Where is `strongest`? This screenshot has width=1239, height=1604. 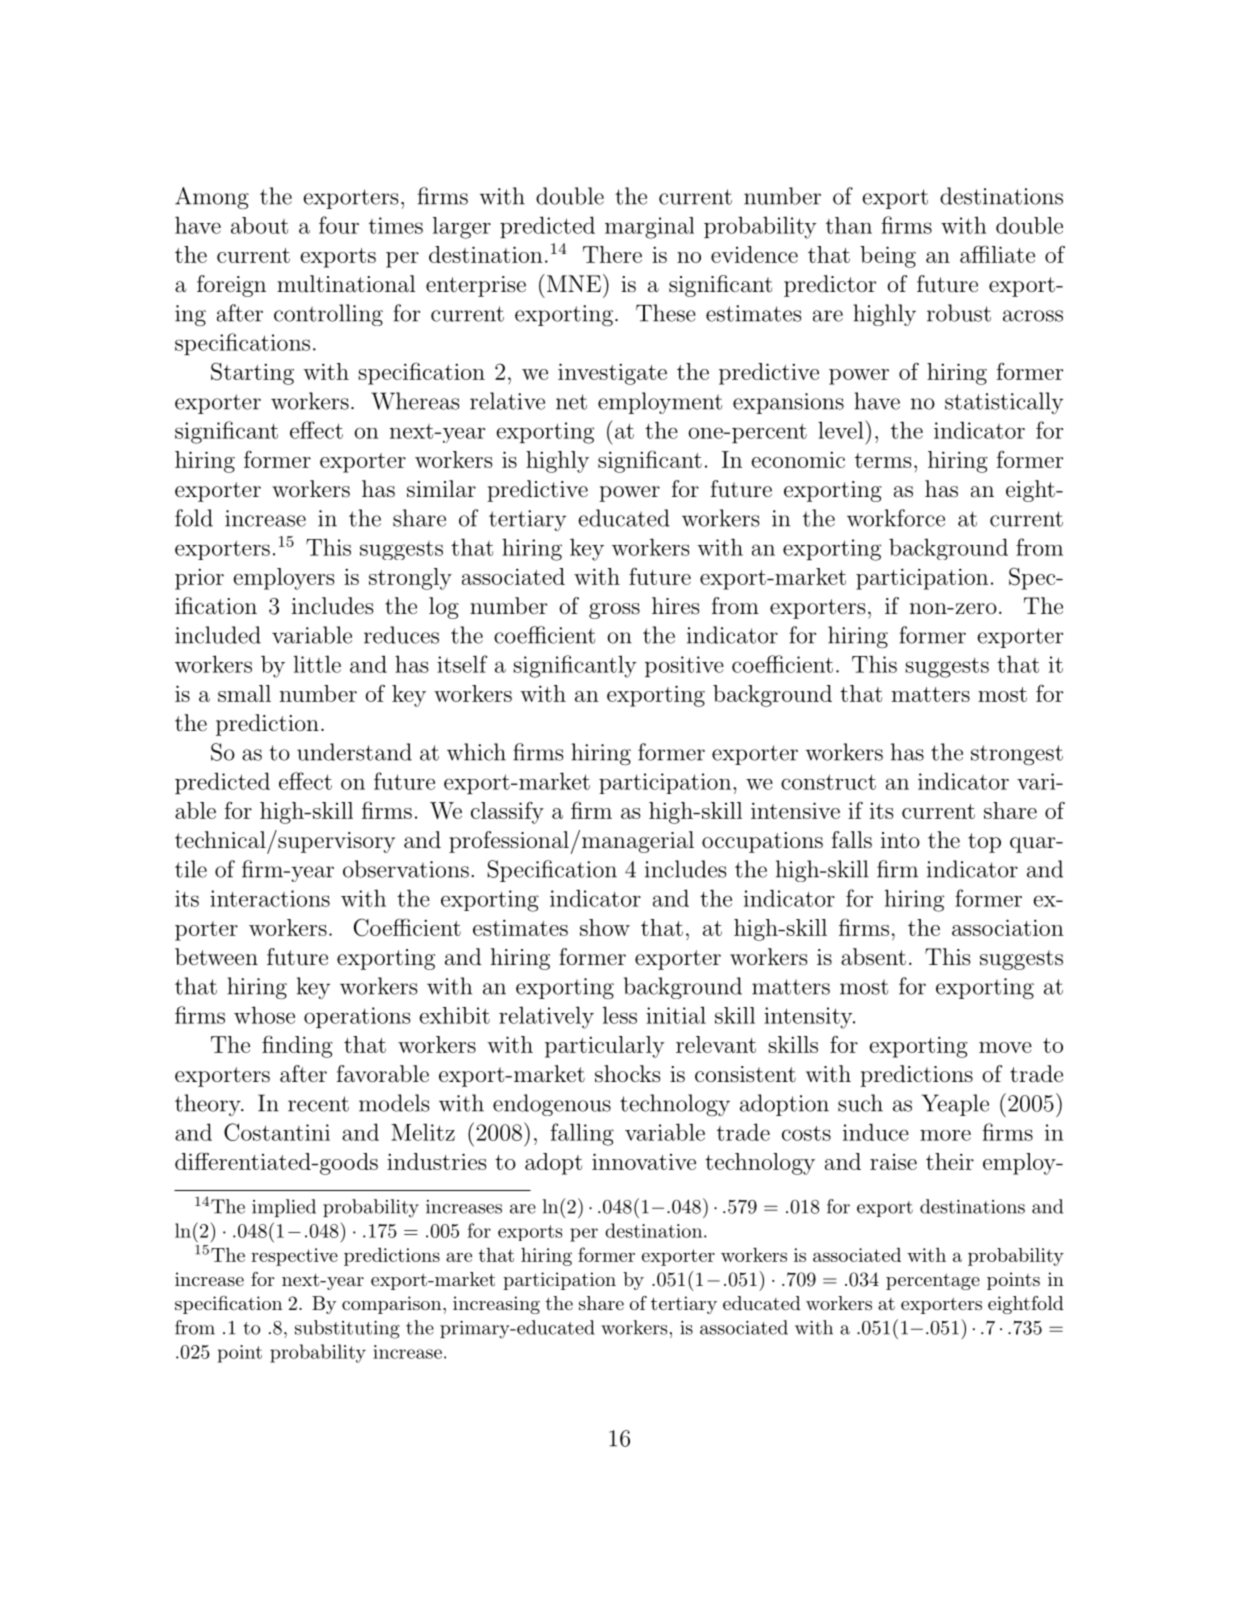 strongest is located at coordinates (1017, 755).
